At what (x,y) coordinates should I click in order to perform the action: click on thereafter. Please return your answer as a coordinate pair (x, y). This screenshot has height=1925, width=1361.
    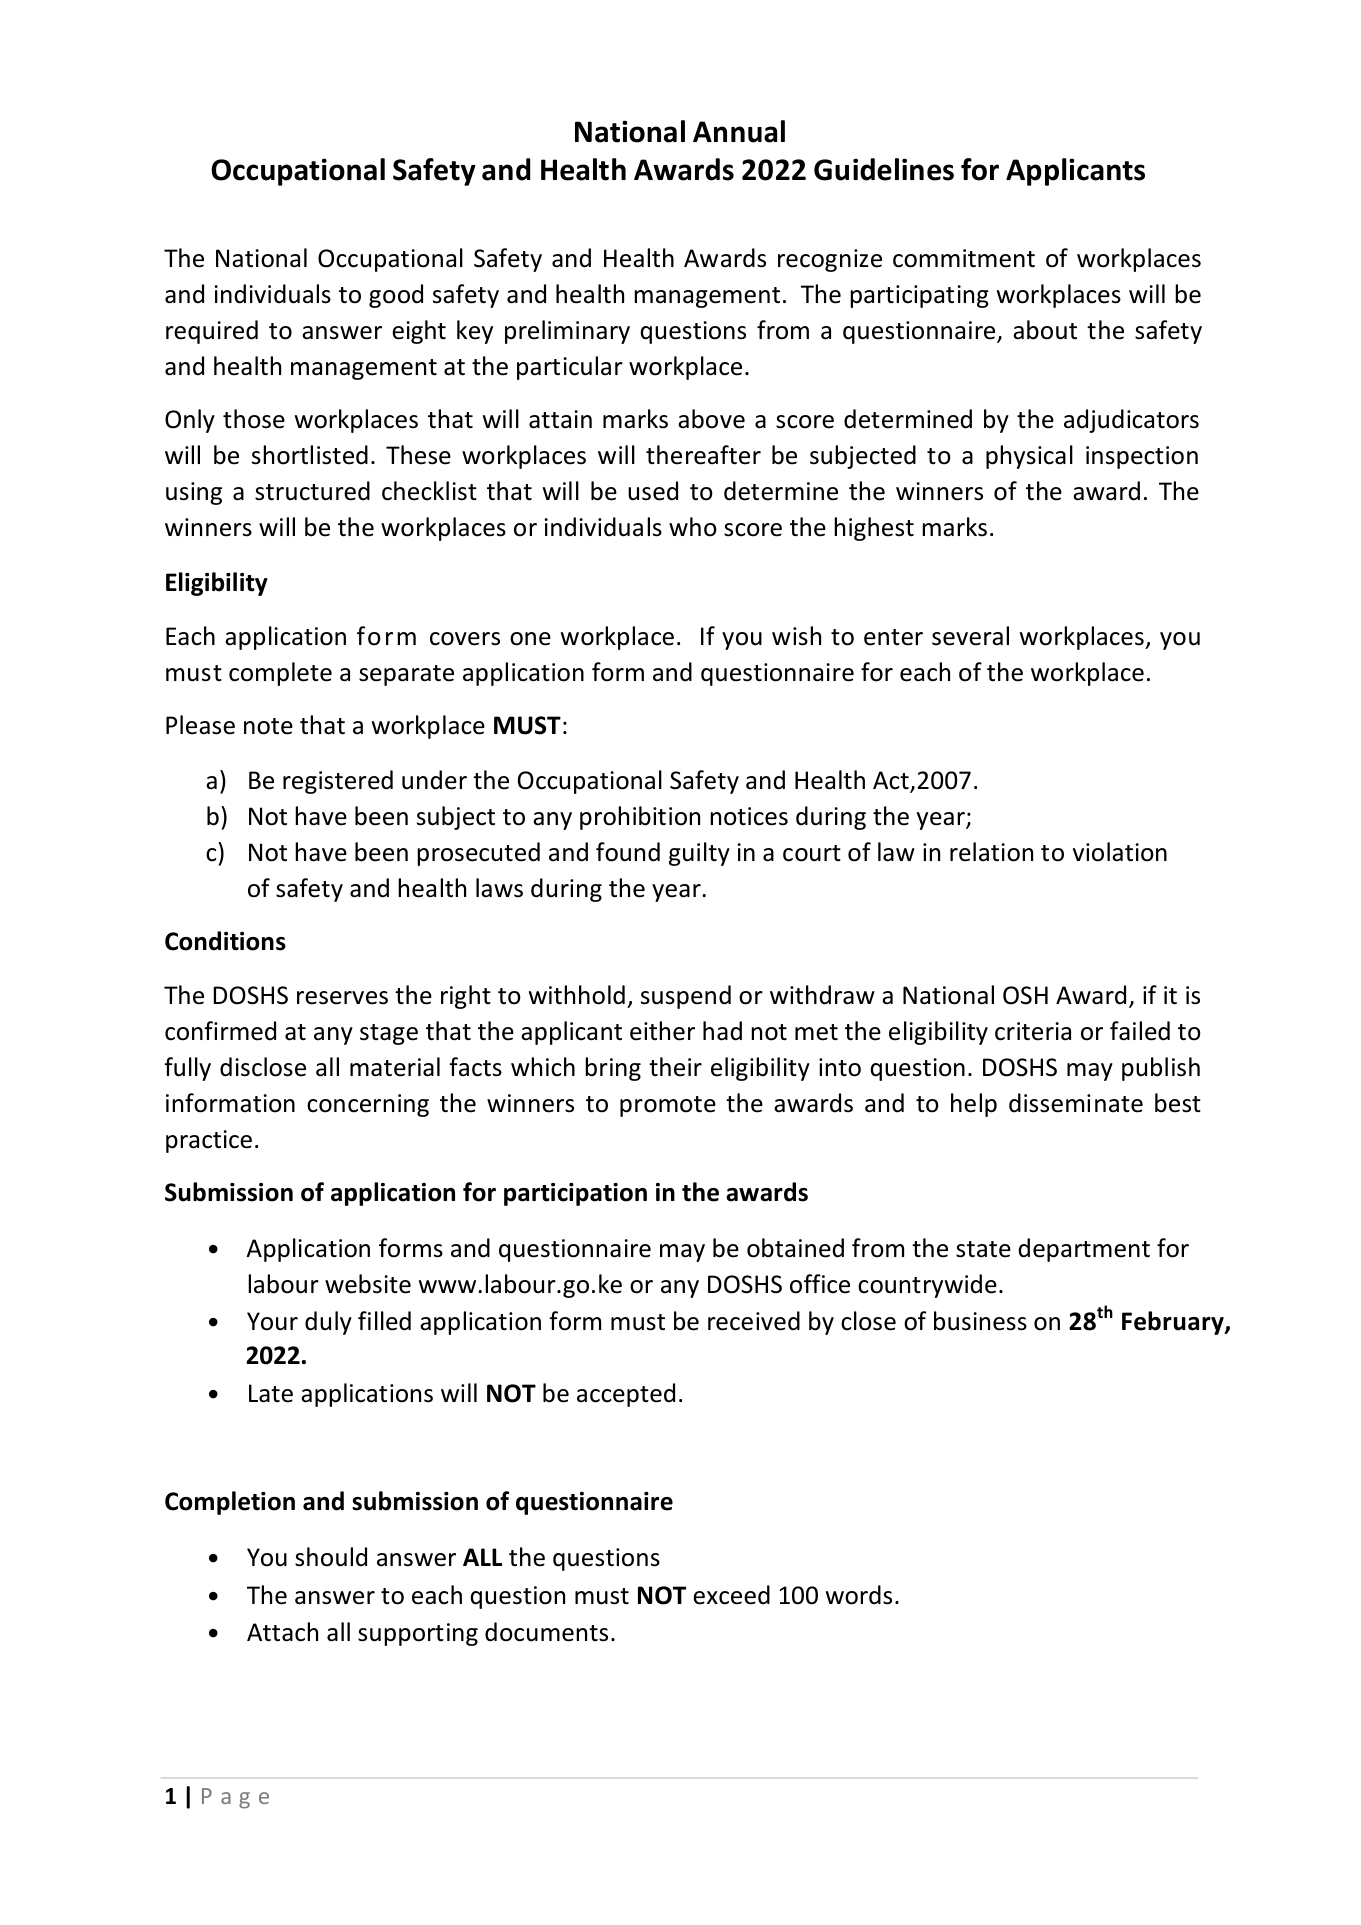
    Looking at the image, I should click on (703, 455).
